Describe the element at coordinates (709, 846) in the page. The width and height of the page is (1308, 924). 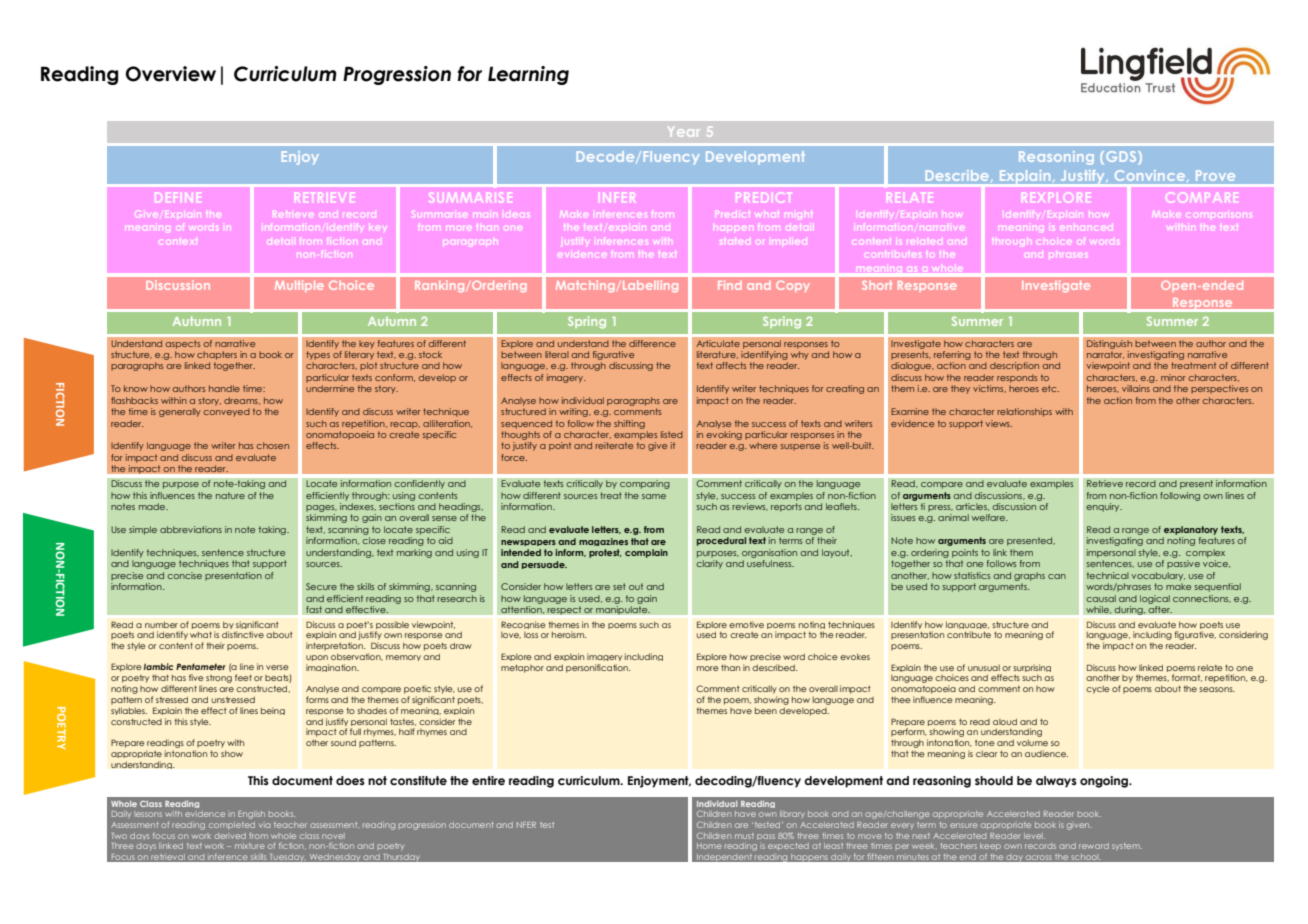
I see `Home` at that location.
